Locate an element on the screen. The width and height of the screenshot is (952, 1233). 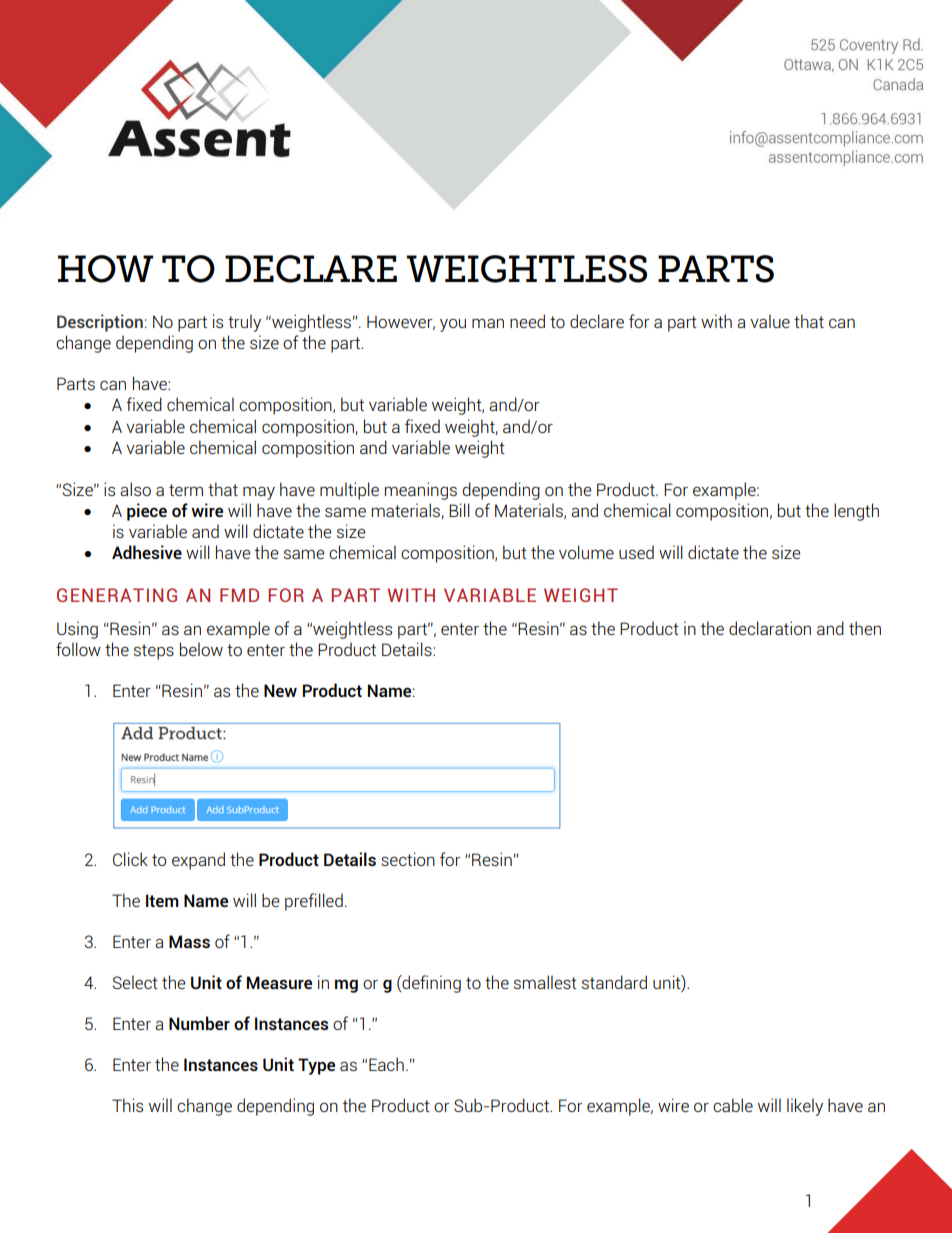
New is located at coordinates (280, 690).
